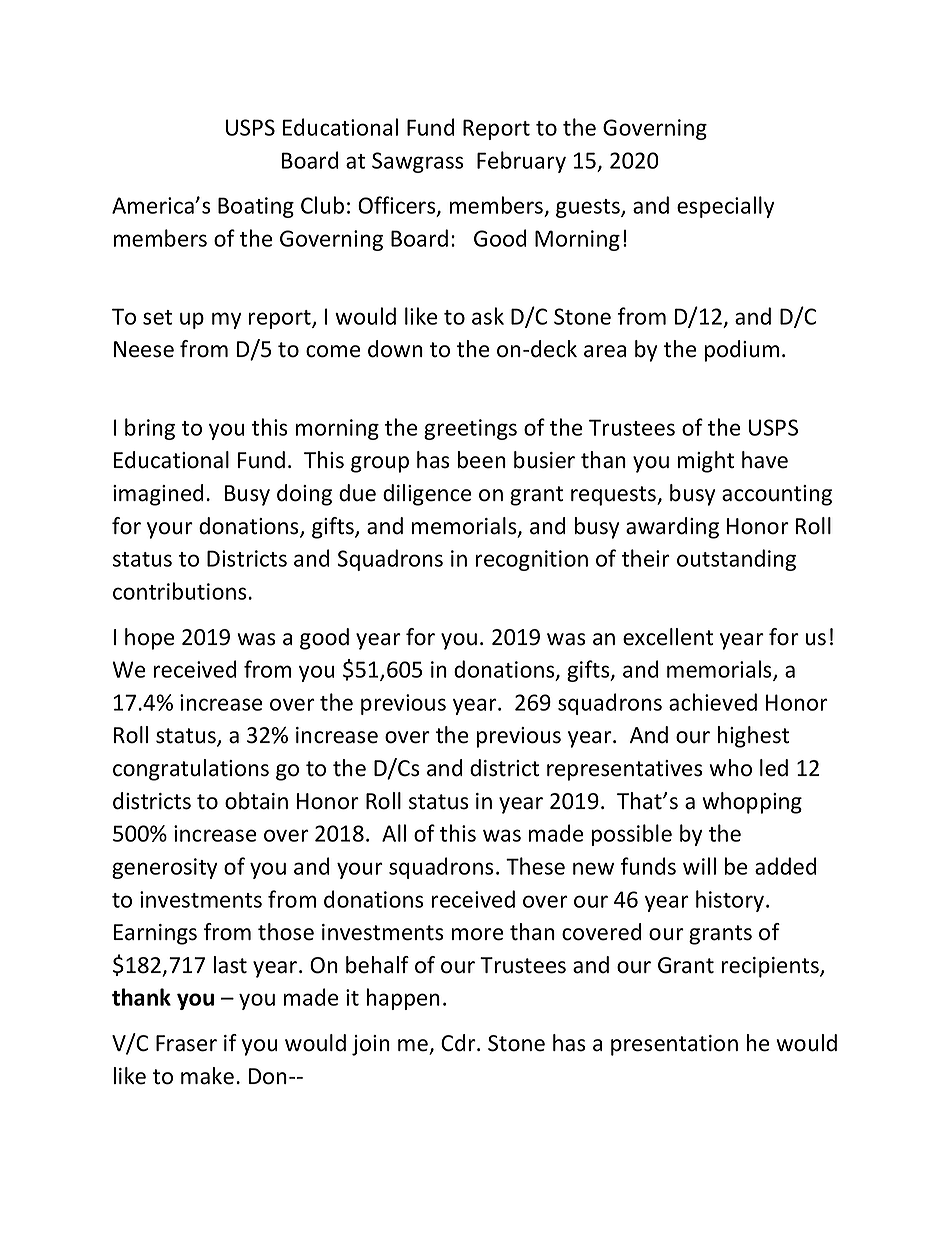 The height and width of the screenshot is (1233, 952). I want to click on might, so click(706, 462).
